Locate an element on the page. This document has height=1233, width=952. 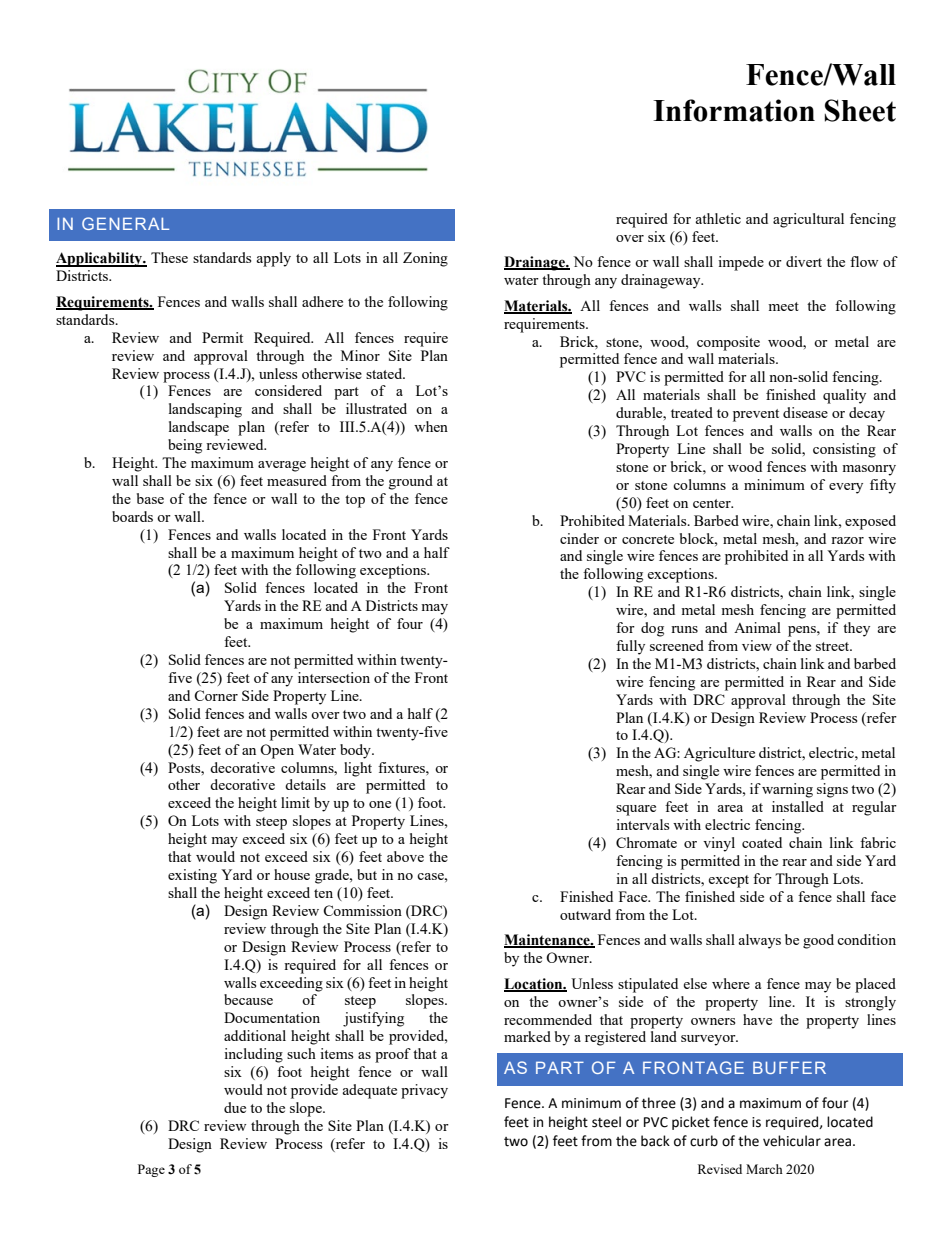
every is located at coordinates (846, 488).
